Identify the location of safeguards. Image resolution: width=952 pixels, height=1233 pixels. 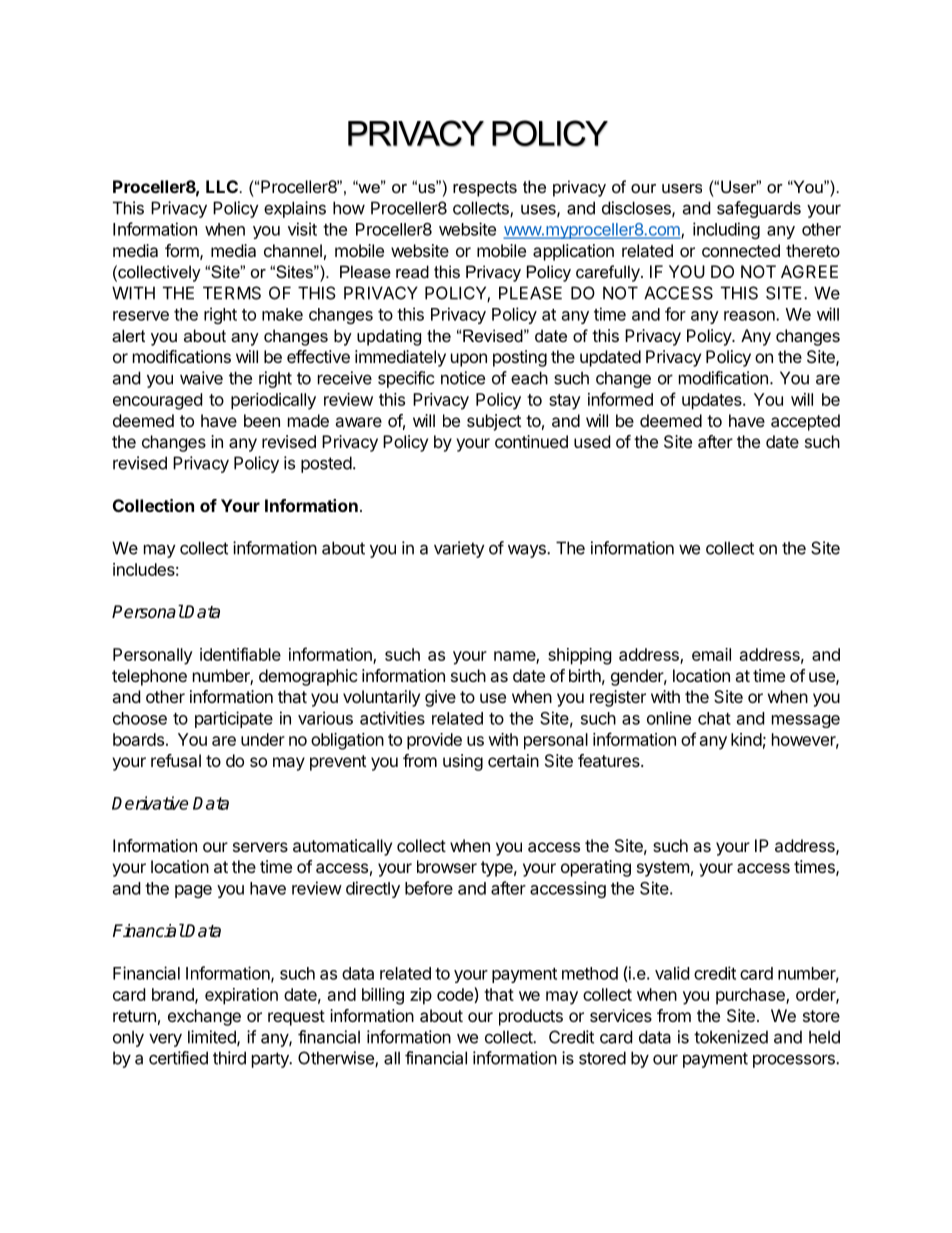
(759, 209).
